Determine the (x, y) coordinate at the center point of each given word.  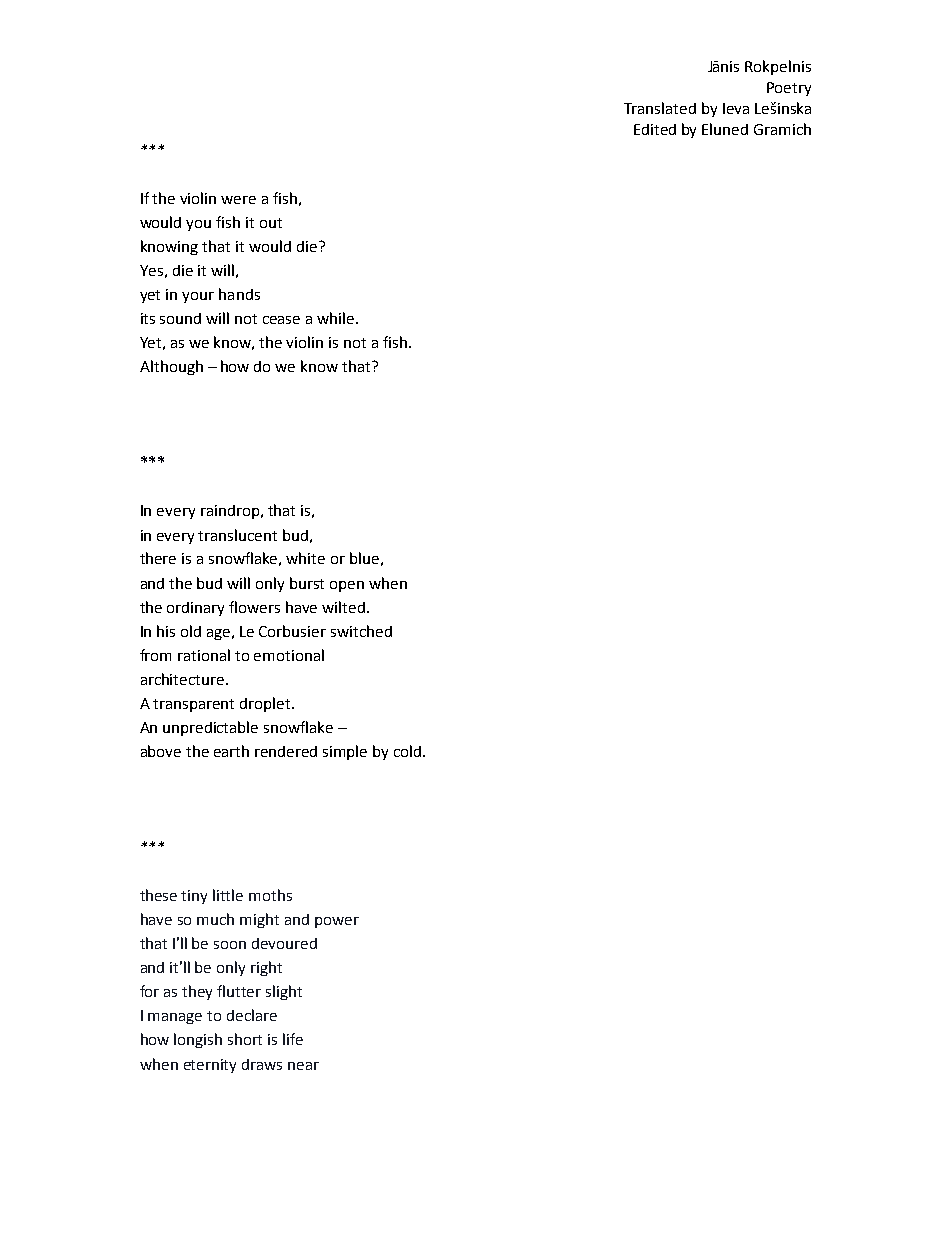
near (303, 1066)
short (245, 1039)
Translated (660, 108)
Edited (655, 129)
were (238, 200)
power (337, 922)
